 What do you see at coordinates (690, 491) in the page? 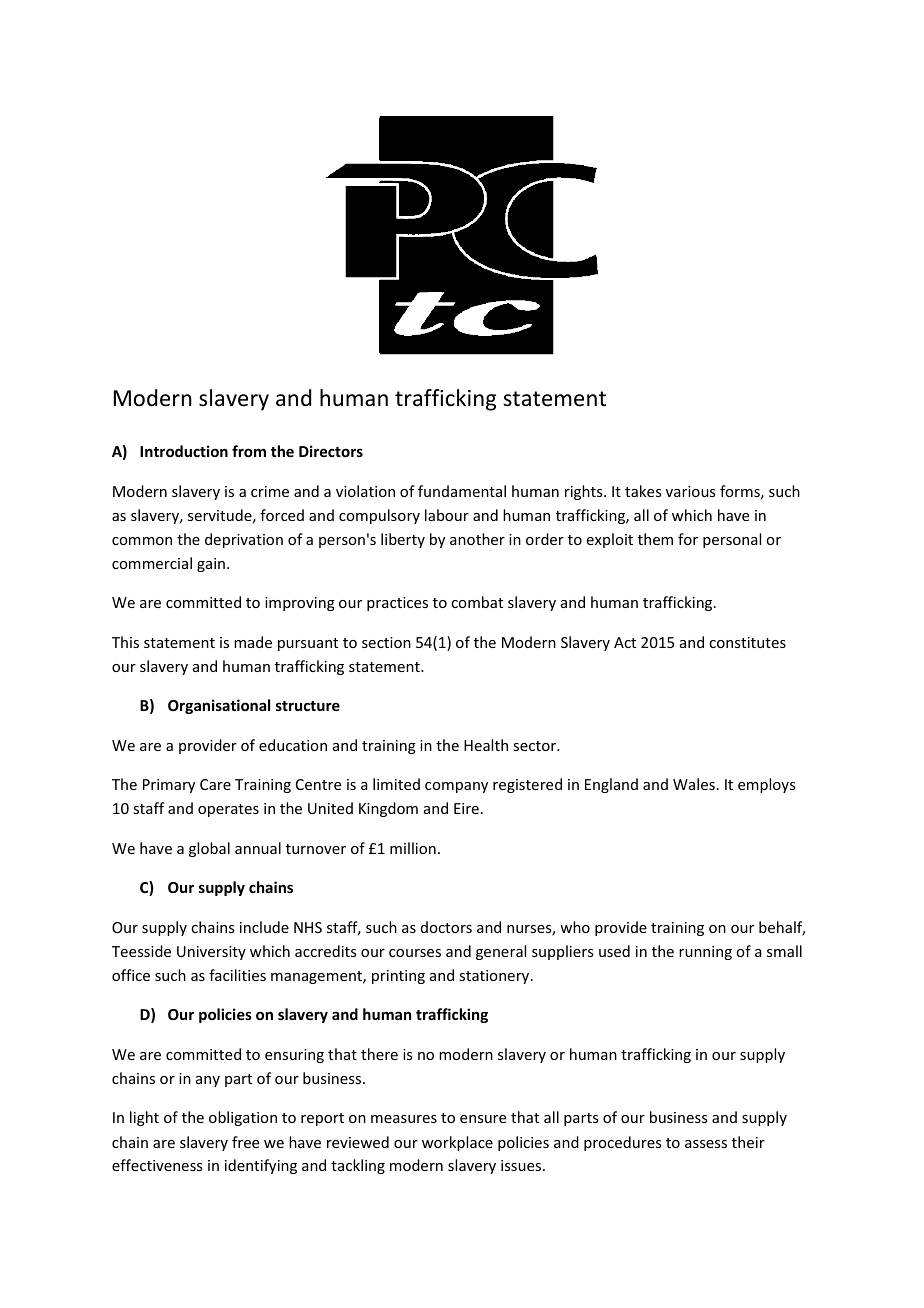
I see `various` at bounding box center [690, 491].
